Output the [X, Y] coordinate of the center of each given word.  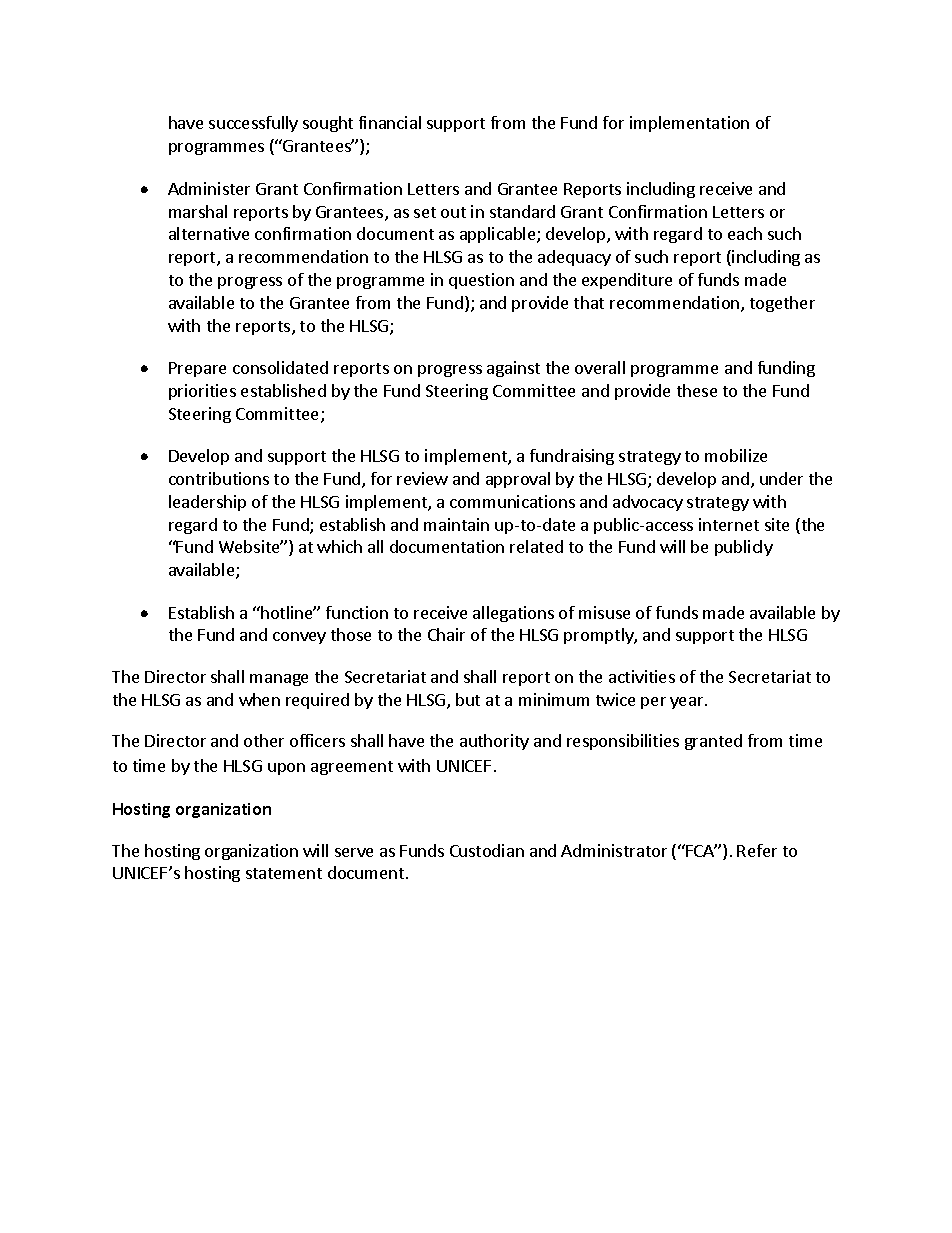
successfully [253, 124]
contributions [219, 478]
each [745, 233]
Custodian [487, 850]
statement [284, 873]
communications [512, 501]
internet [729, 524]
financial [390, 122]
